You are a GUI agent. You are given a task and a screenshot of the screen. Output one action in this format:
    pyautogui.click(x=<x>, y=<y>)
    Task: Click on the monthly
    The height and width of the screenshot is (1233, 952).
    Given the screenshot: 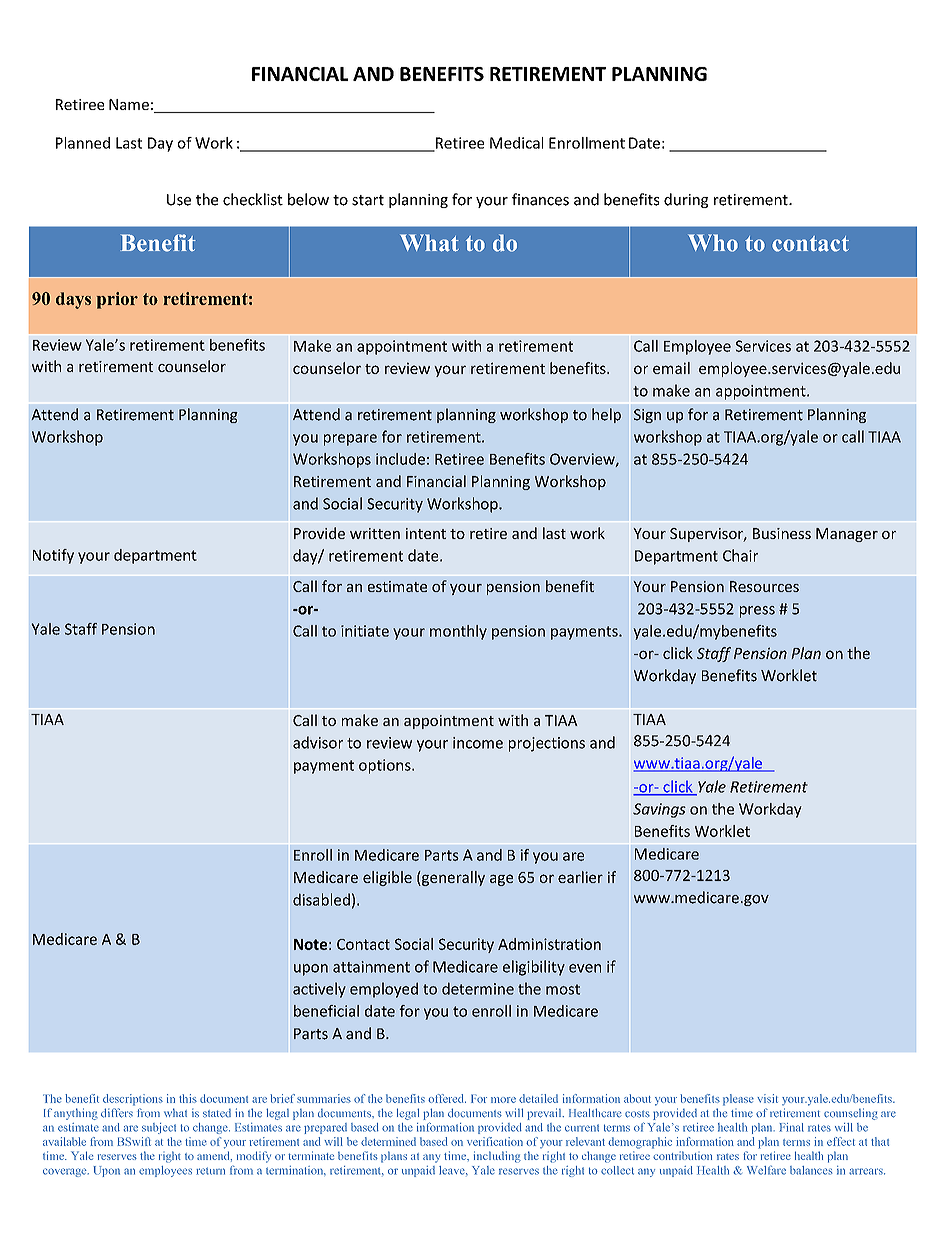 What is the action you would take?
    pyautogui.click(x=458, y=632)
